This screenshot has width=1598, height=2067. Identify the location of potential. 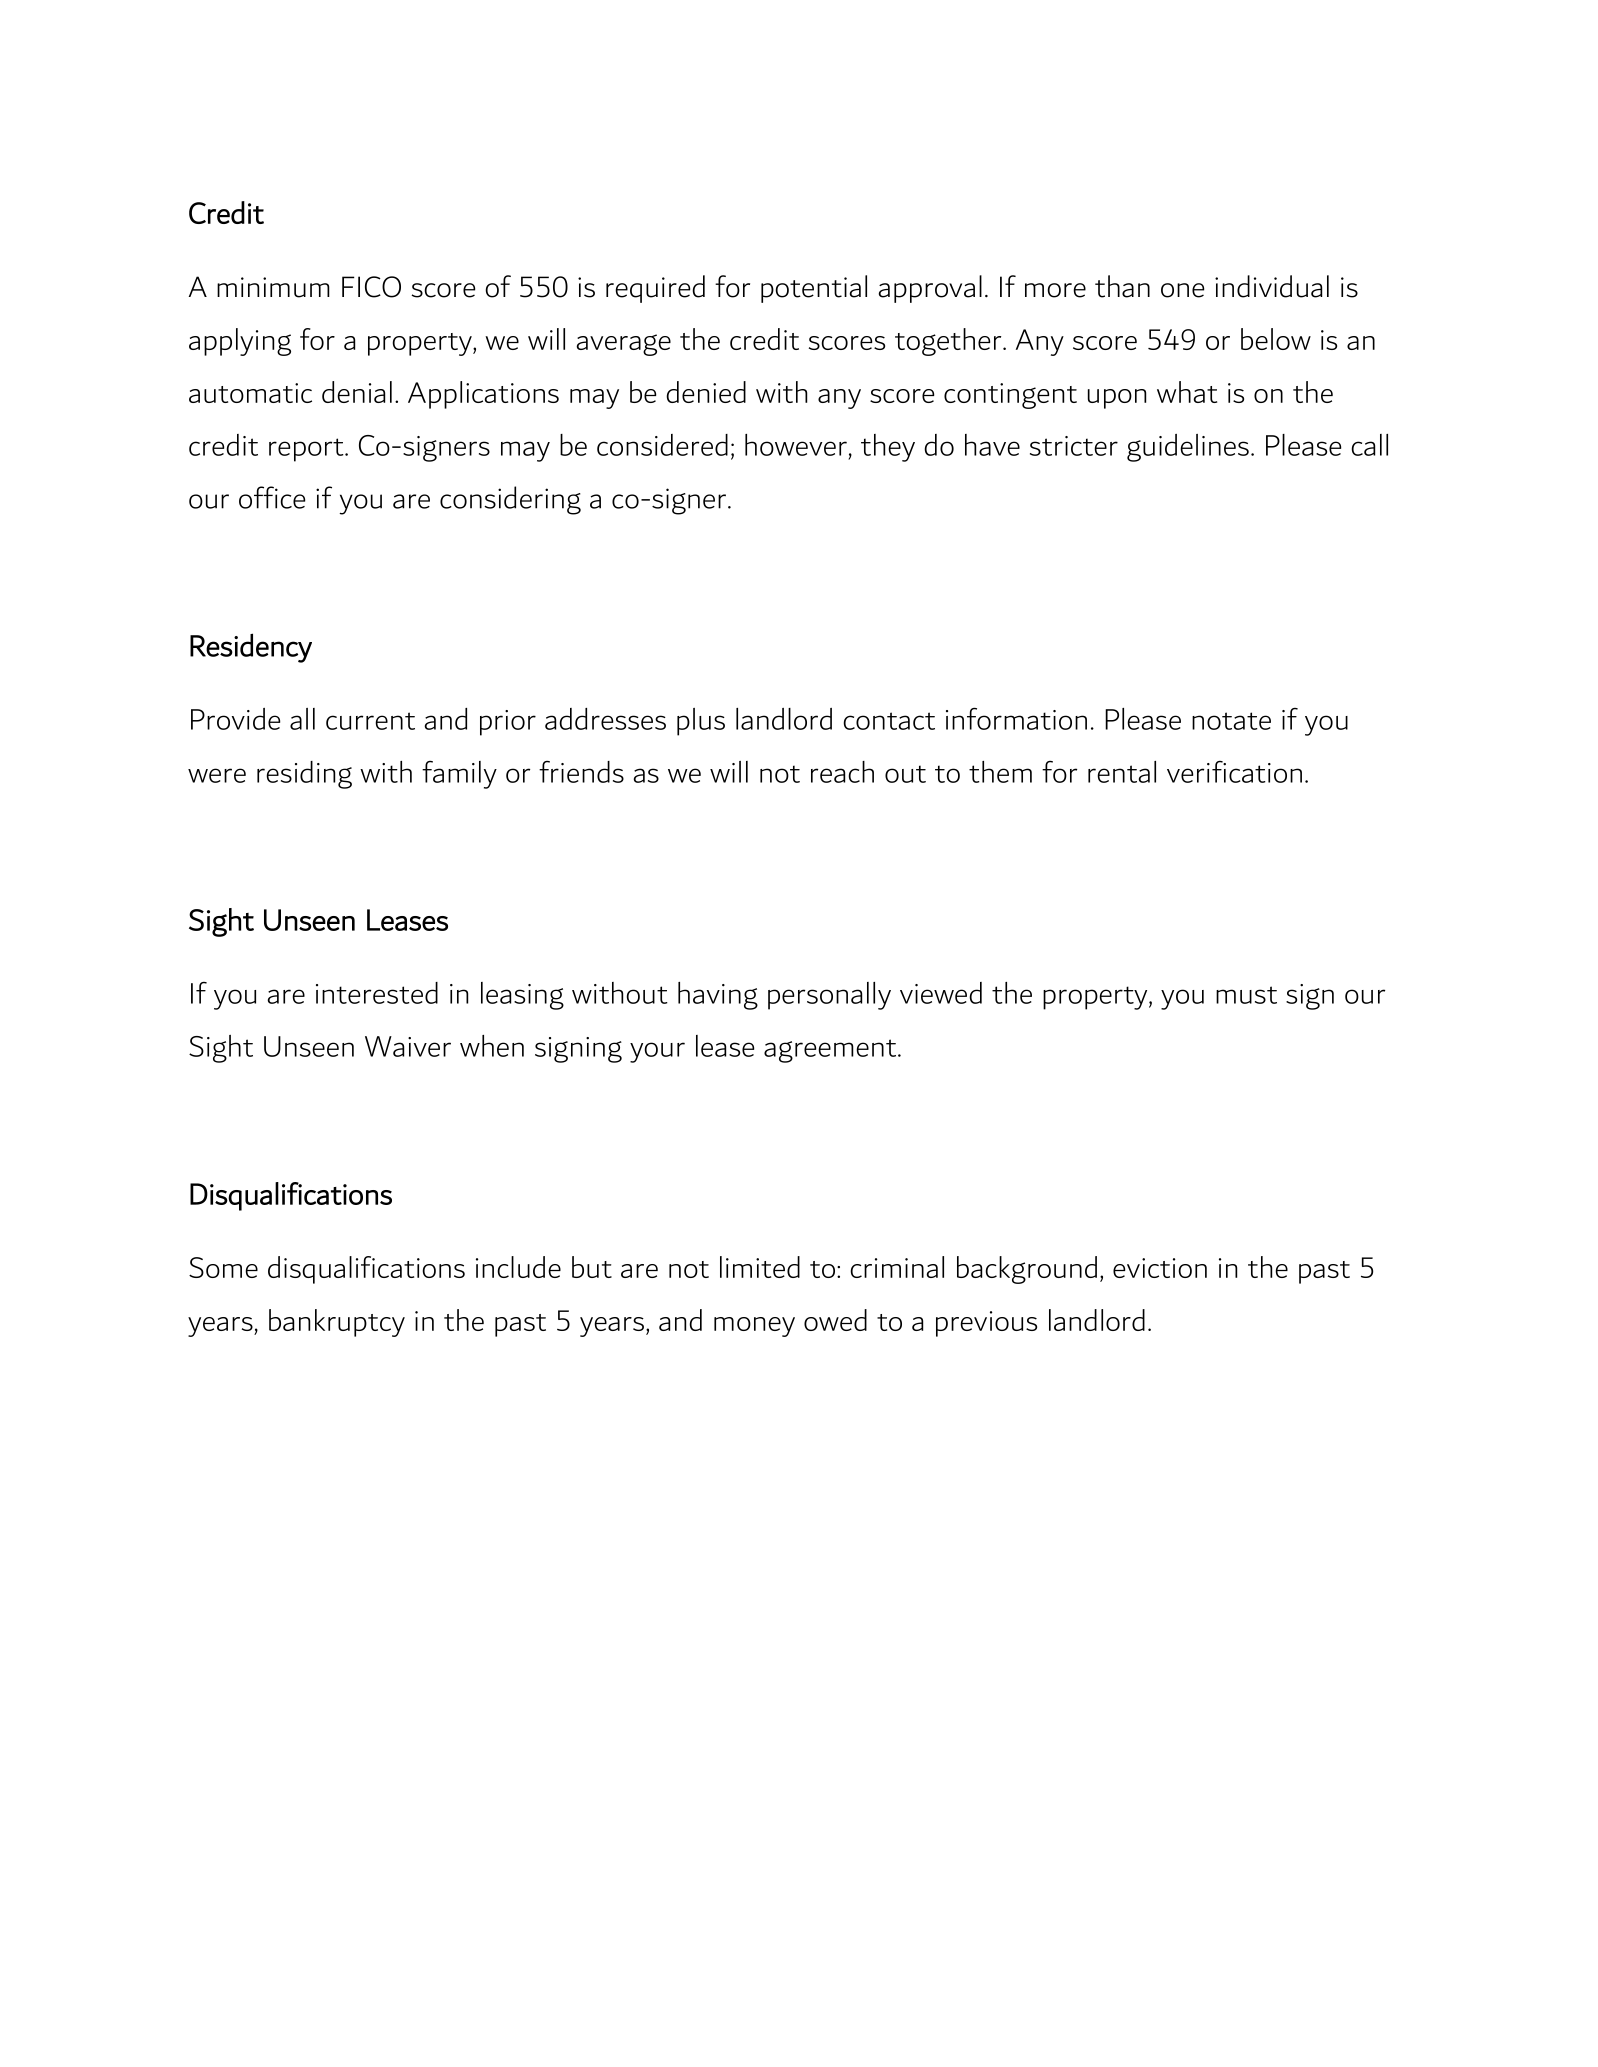
(814, 289).
